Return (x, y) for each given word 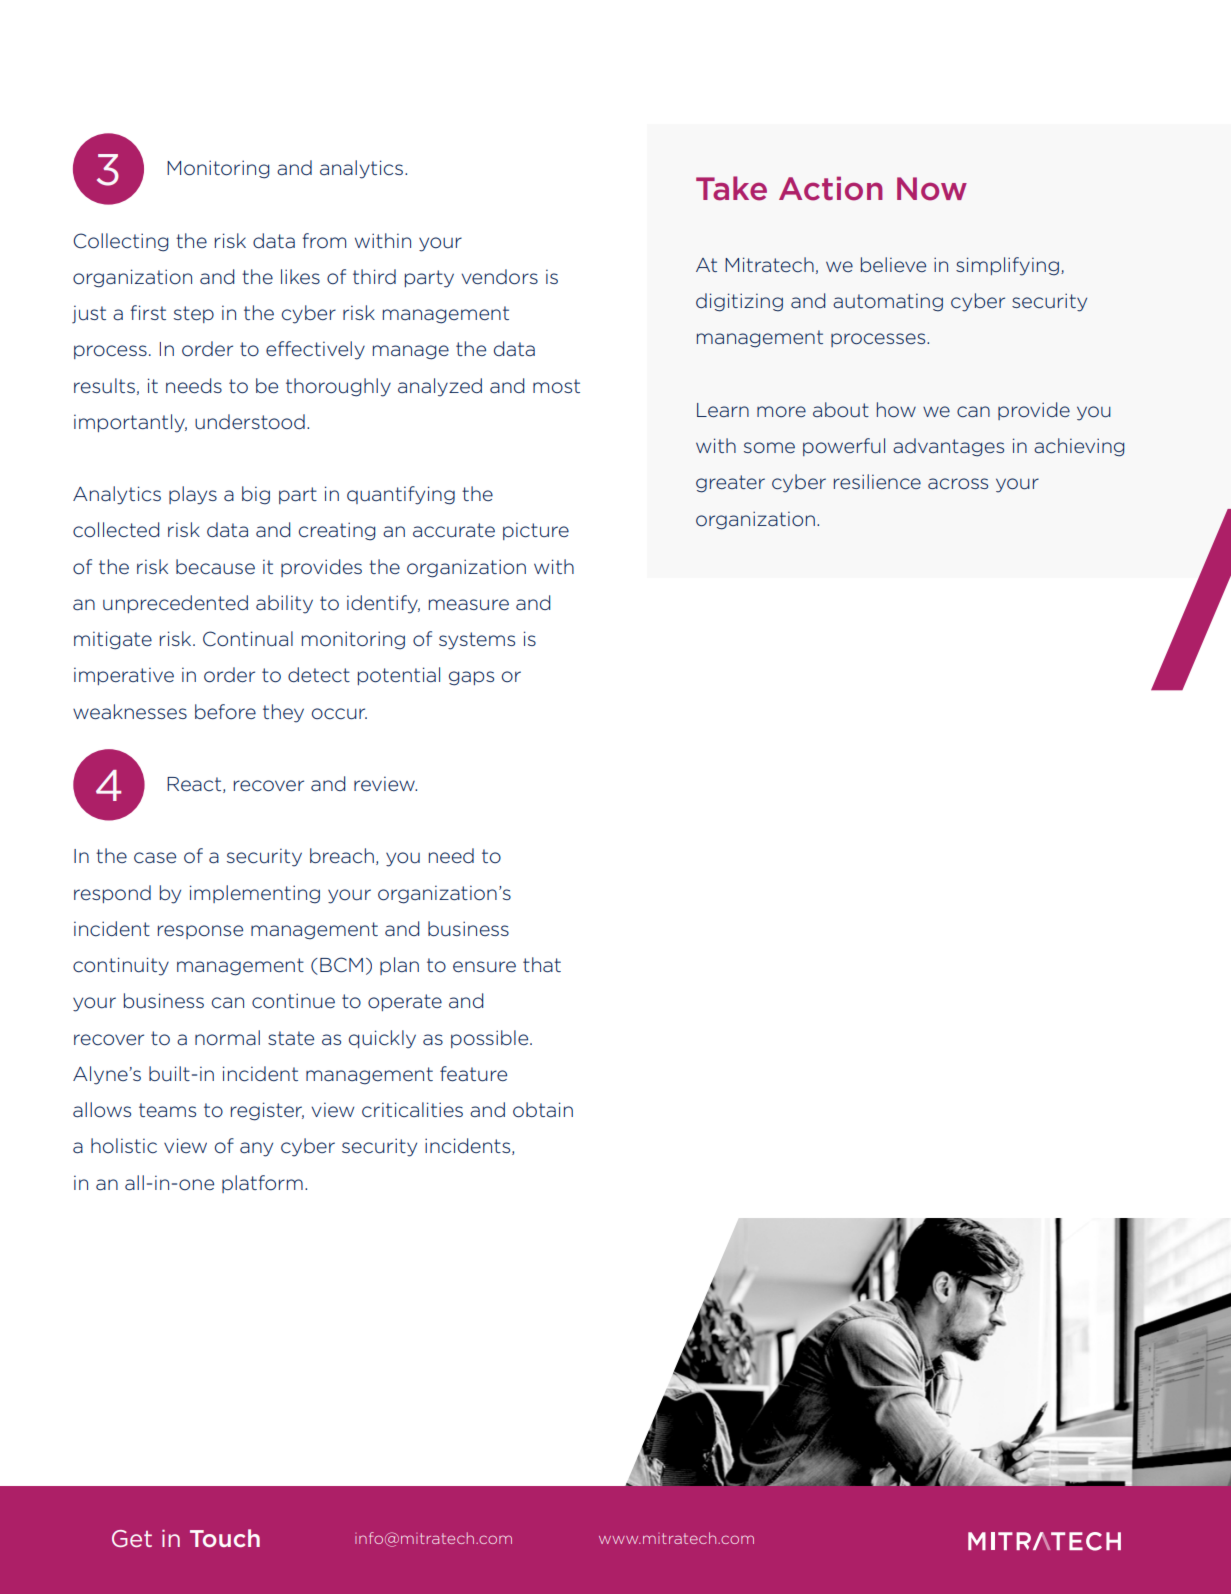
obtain (543, 1110)
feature (473, 1074)
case (155, 858)
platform (262, 1184)
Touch (225, 1538)
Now (932, 189)
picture (536, 531)
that (542, 965)
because (215, 567)
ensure (484, 967)
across (958, 484)
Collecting (120, 242)
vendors (499, 277)
